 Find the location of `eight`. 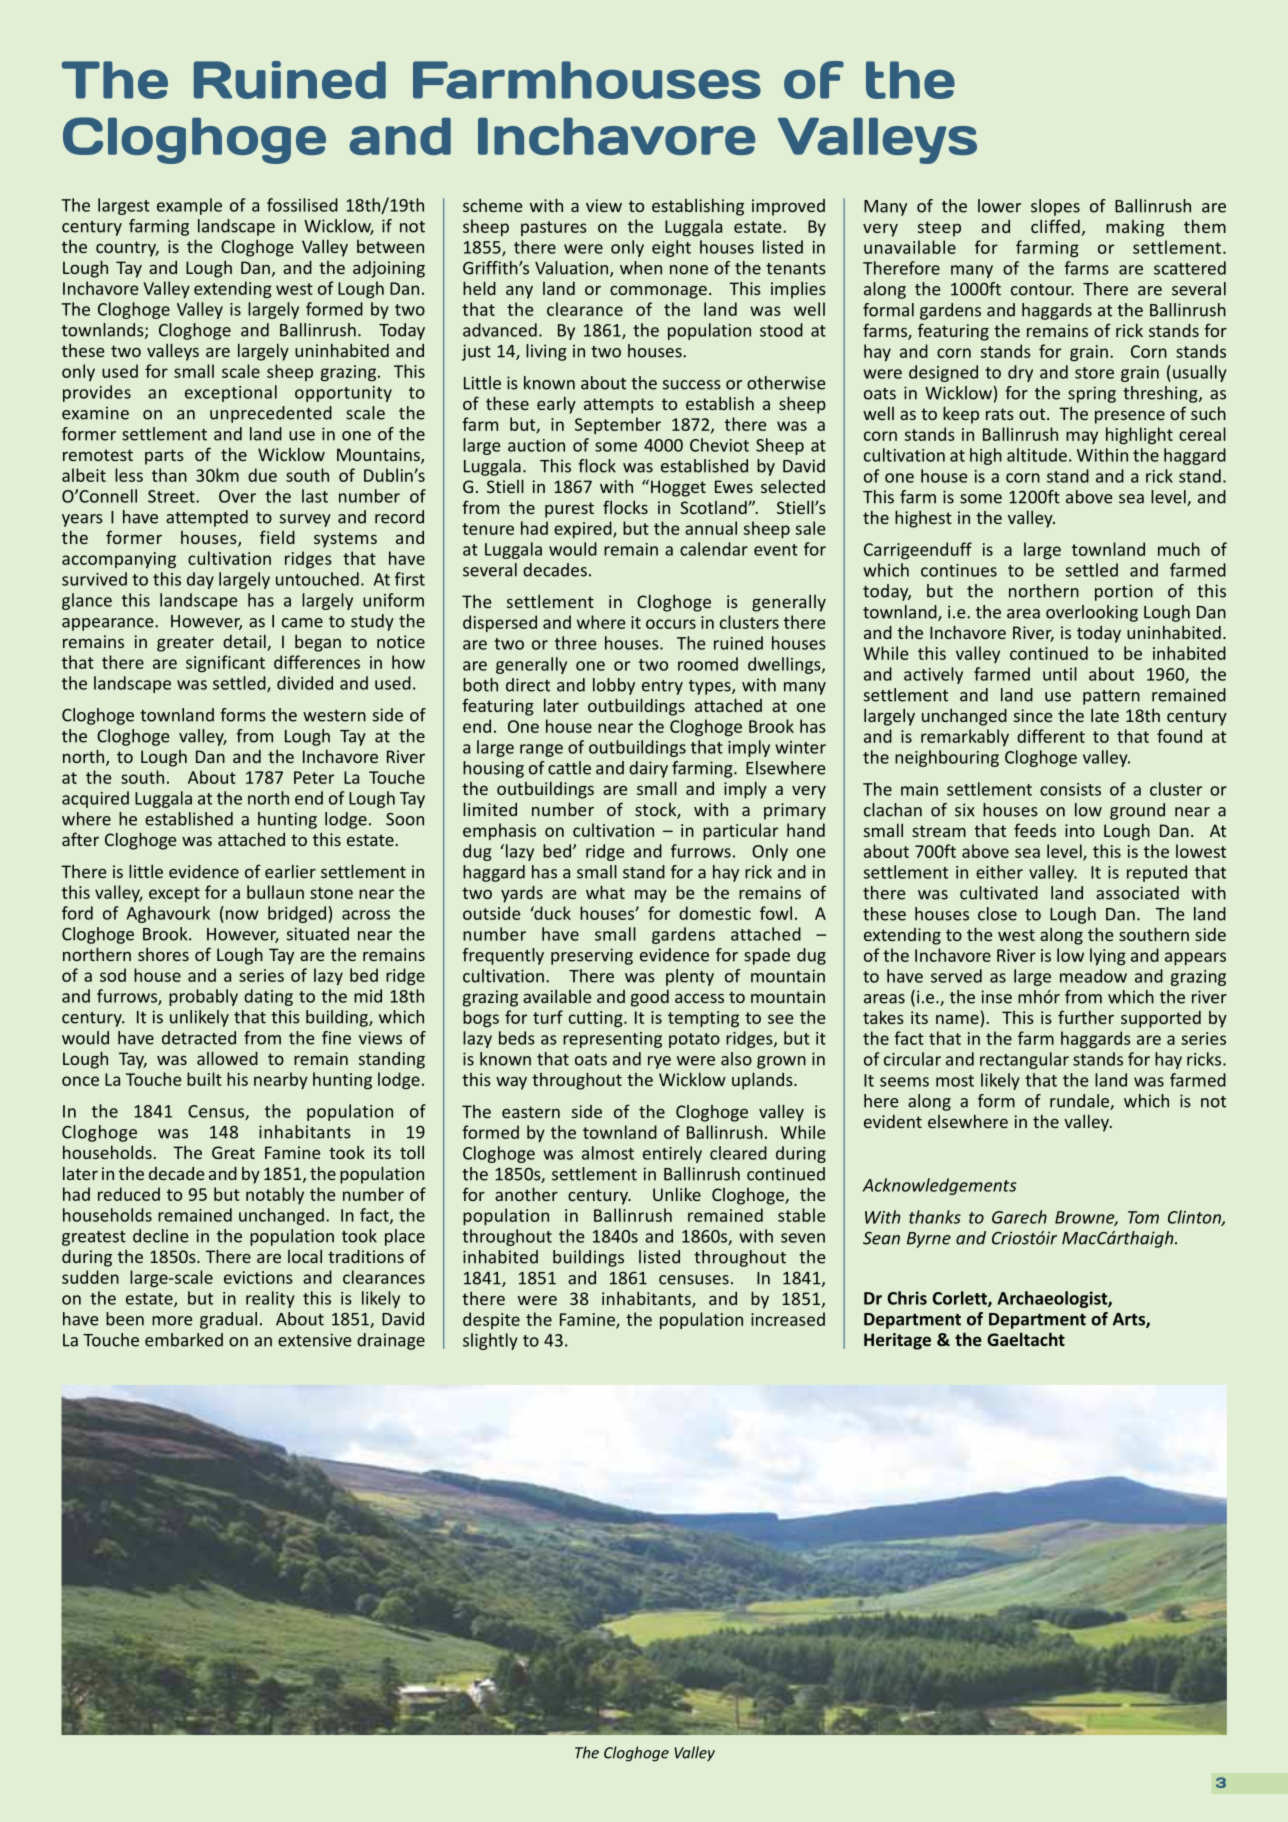

eight is located at coordinates (671, 248).
